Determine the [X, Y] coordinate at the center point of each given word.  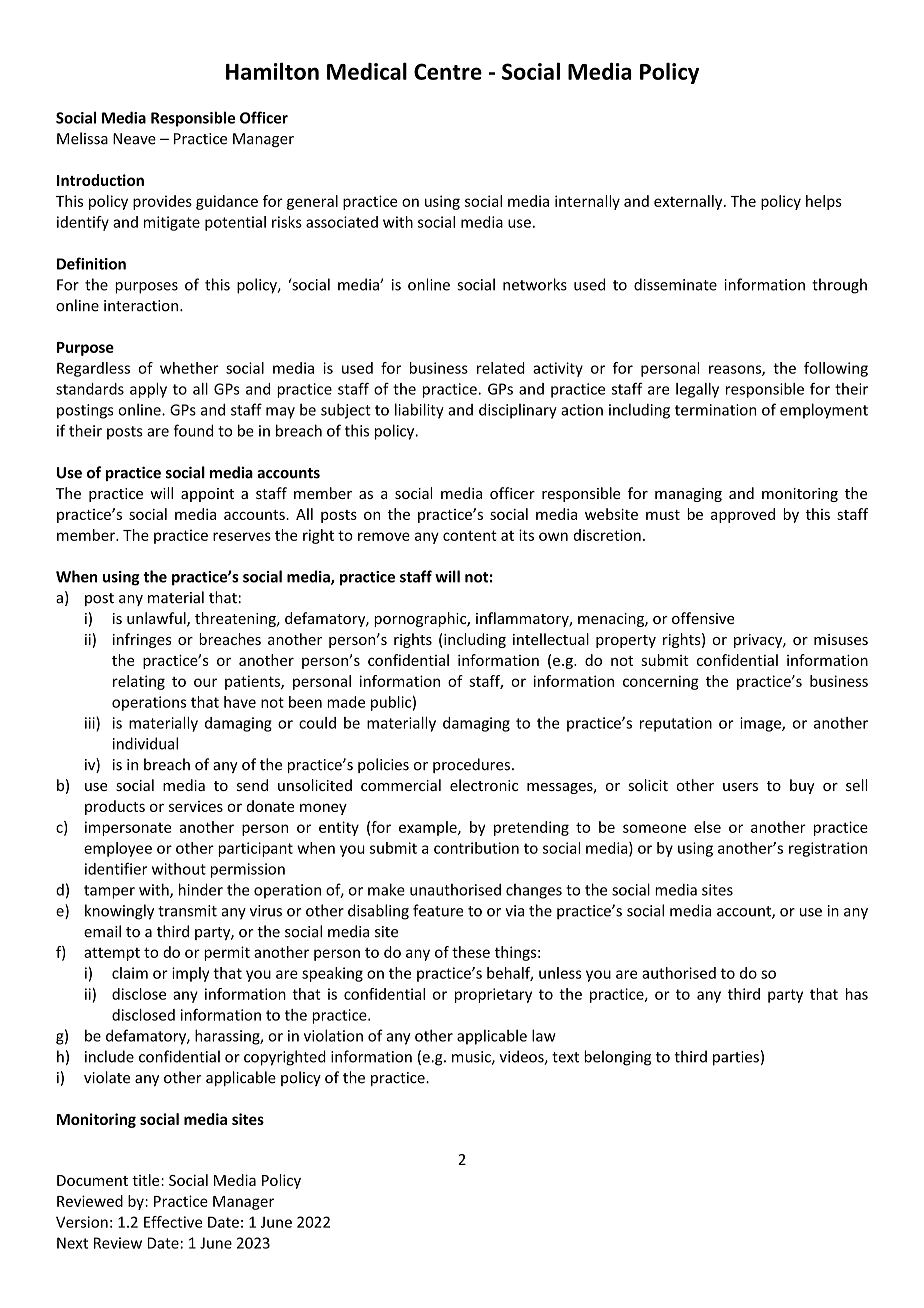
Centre [448, 71]
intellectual [551, 639]
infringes [142, 640]
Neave [134, 139]
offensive [703, 618]
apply [148, 390]
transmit [187, 911]
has [857, 994]
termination [715, 410]
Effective [173, 1222]
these [471, 952]
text [565, 1057]
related [501, 368]
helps [824, 202]
